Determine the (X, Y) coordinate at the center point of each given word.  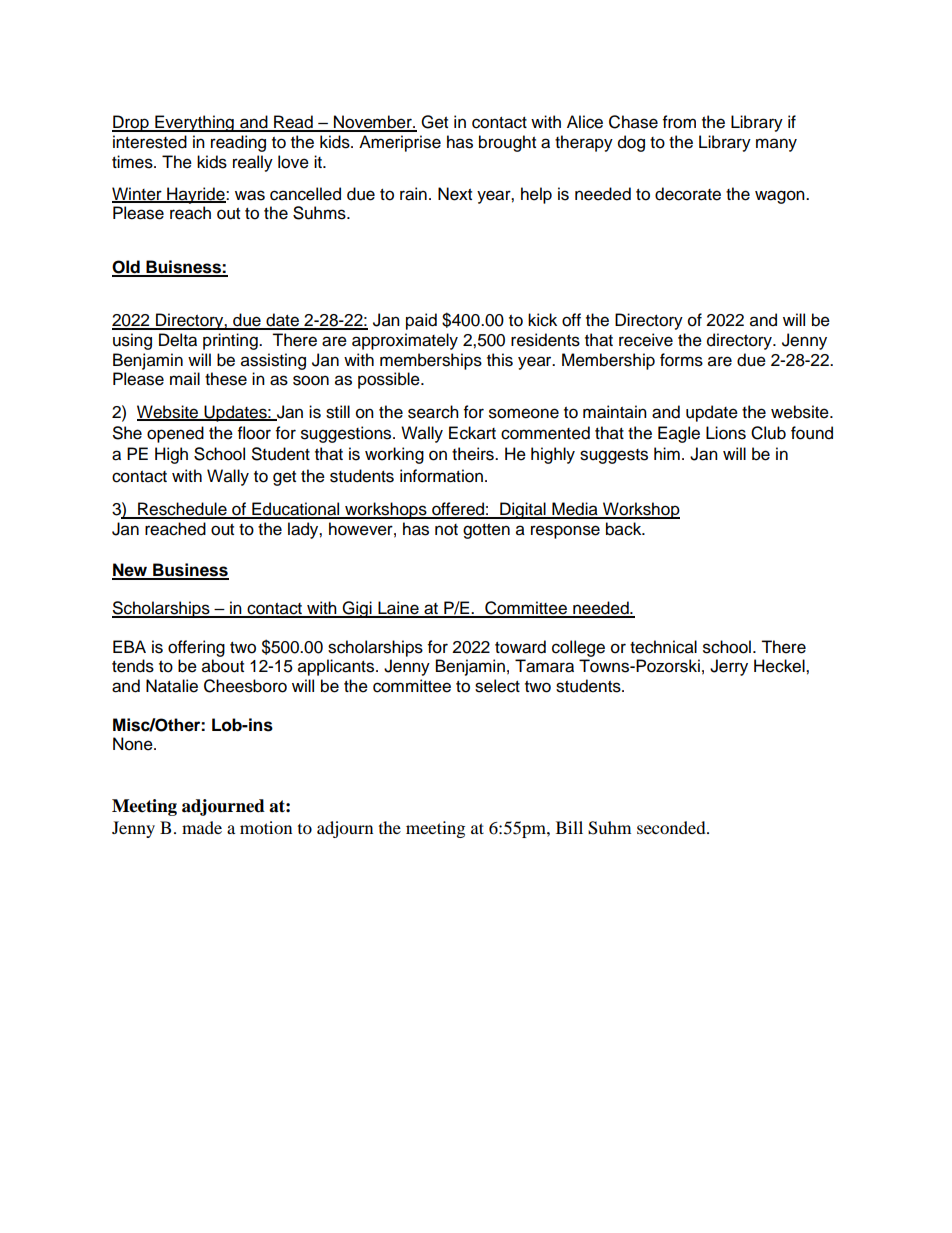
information (441, 476)
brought (507, 143)
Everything (194, 123)
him (667, 453)
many (776, 145)
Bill (569, 827)
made (202, 827)
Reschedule (182, 510)
